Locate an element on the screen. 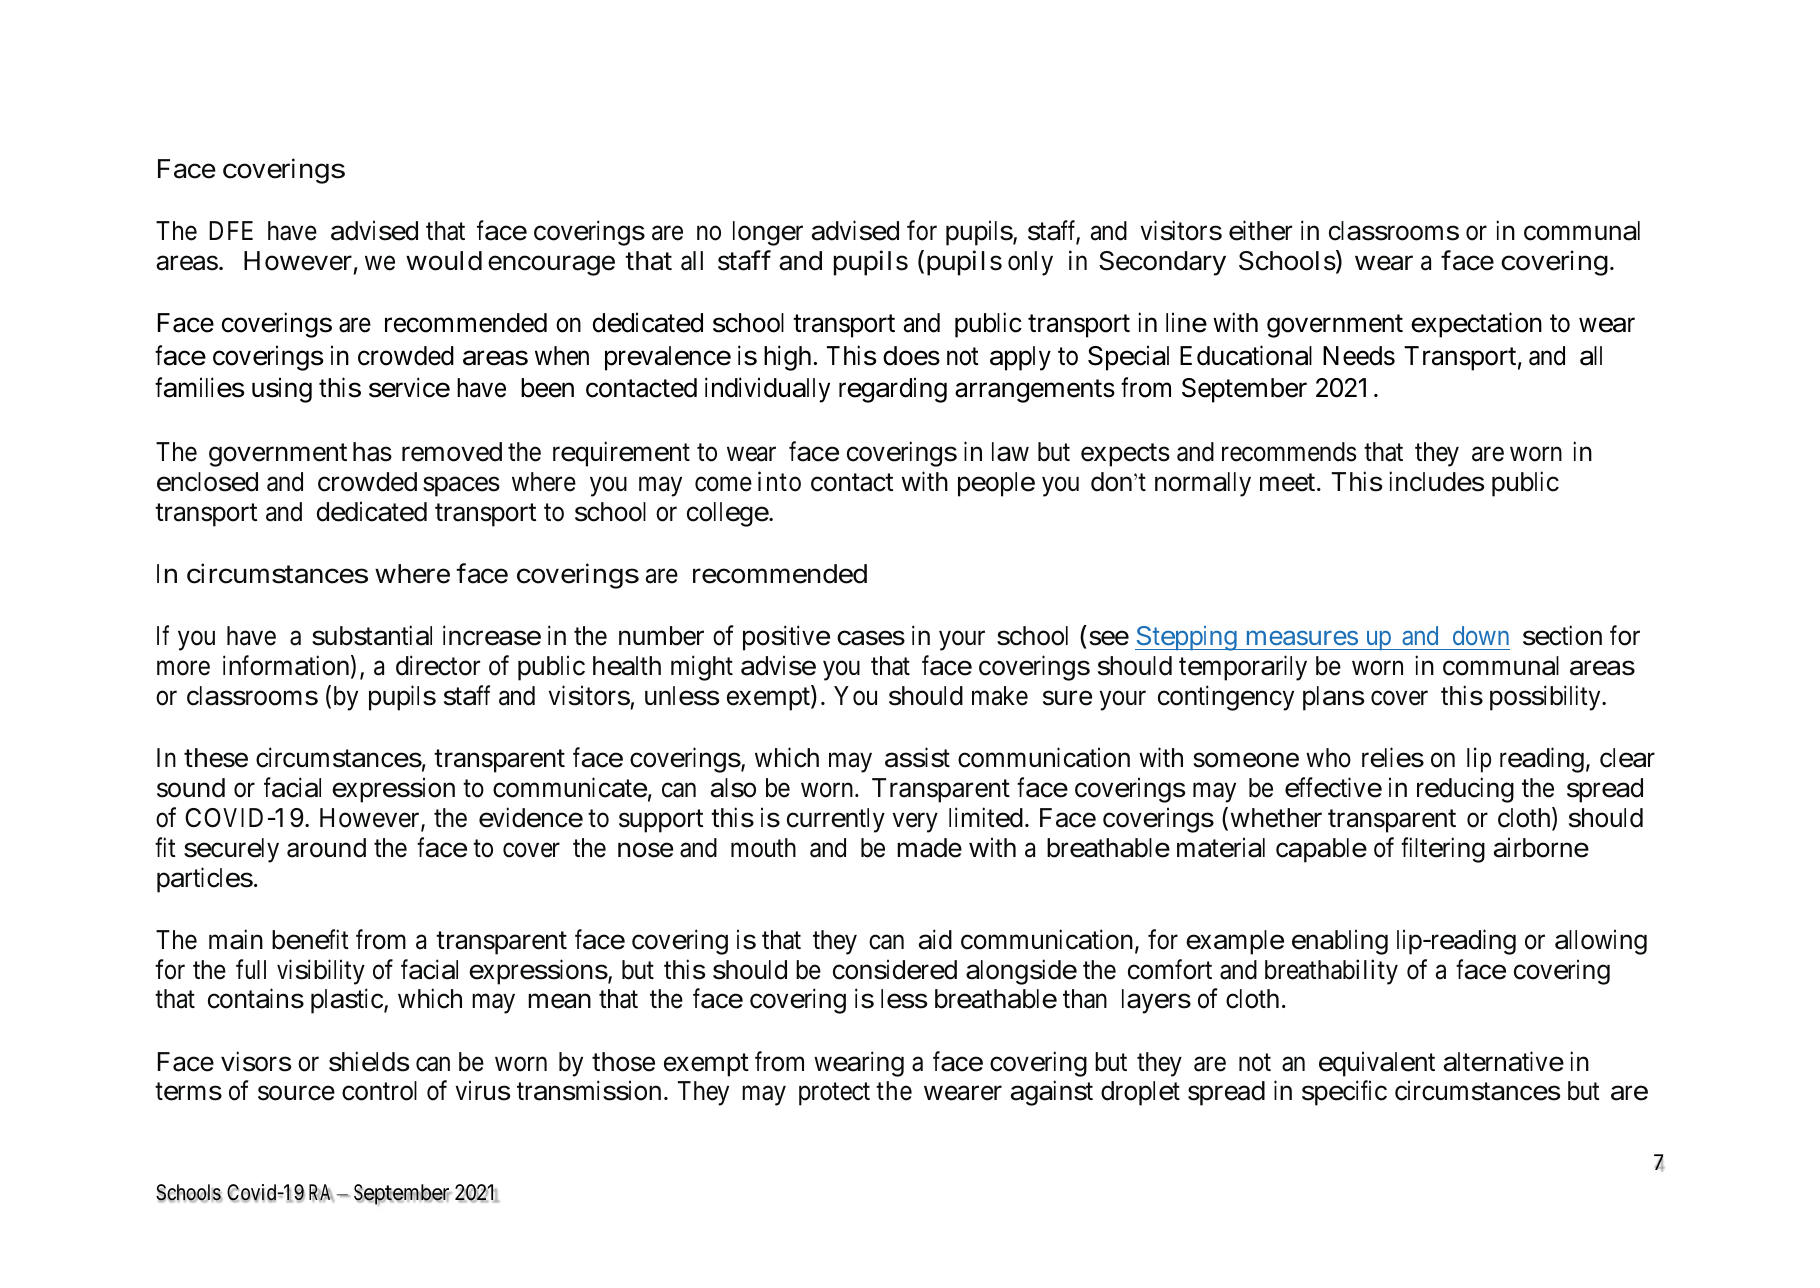 The image size is (1820, 1288). protect is located at coordinates (834, 1095).
